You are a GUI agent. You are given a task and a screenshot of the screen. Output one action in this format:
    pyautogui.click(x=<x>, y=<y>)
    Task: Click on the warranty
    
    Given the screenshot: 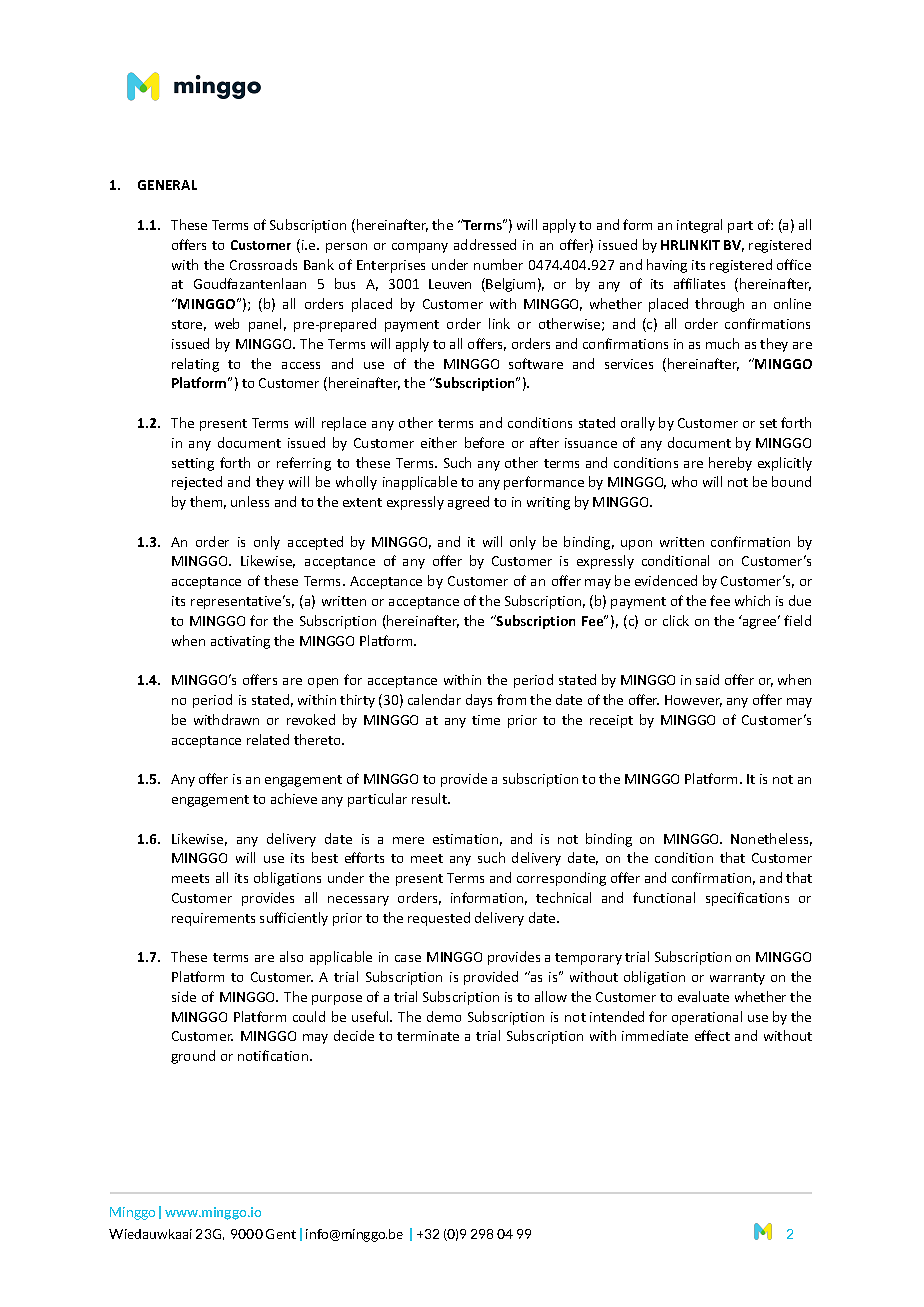 What is the action you would take?
    pyautogui.click(x=737, y=979)
